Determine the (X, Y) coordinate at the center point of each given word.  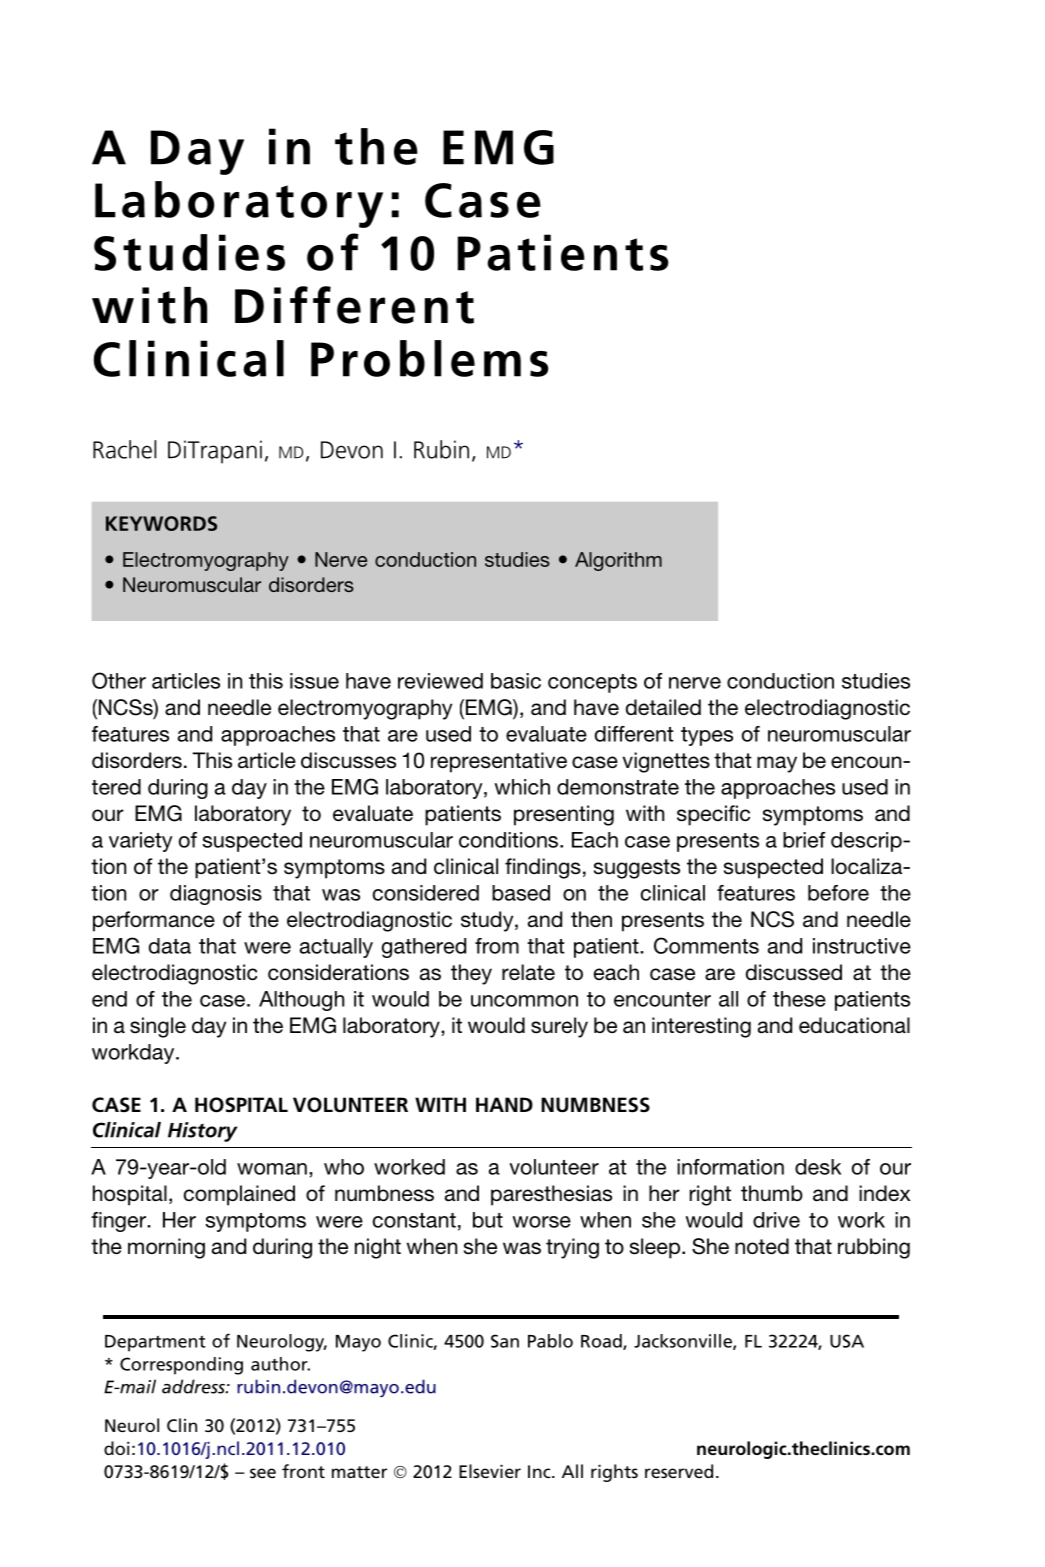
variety (141, 842)
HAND (504, 1104)
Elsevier (490, 1471)
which (522, 787)
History (202, 1132)
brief (804, 840)
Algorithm (618, 561)
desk (818, 1167)
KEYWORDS (161, 523)
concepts (592, 683)
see (263, 1473)
